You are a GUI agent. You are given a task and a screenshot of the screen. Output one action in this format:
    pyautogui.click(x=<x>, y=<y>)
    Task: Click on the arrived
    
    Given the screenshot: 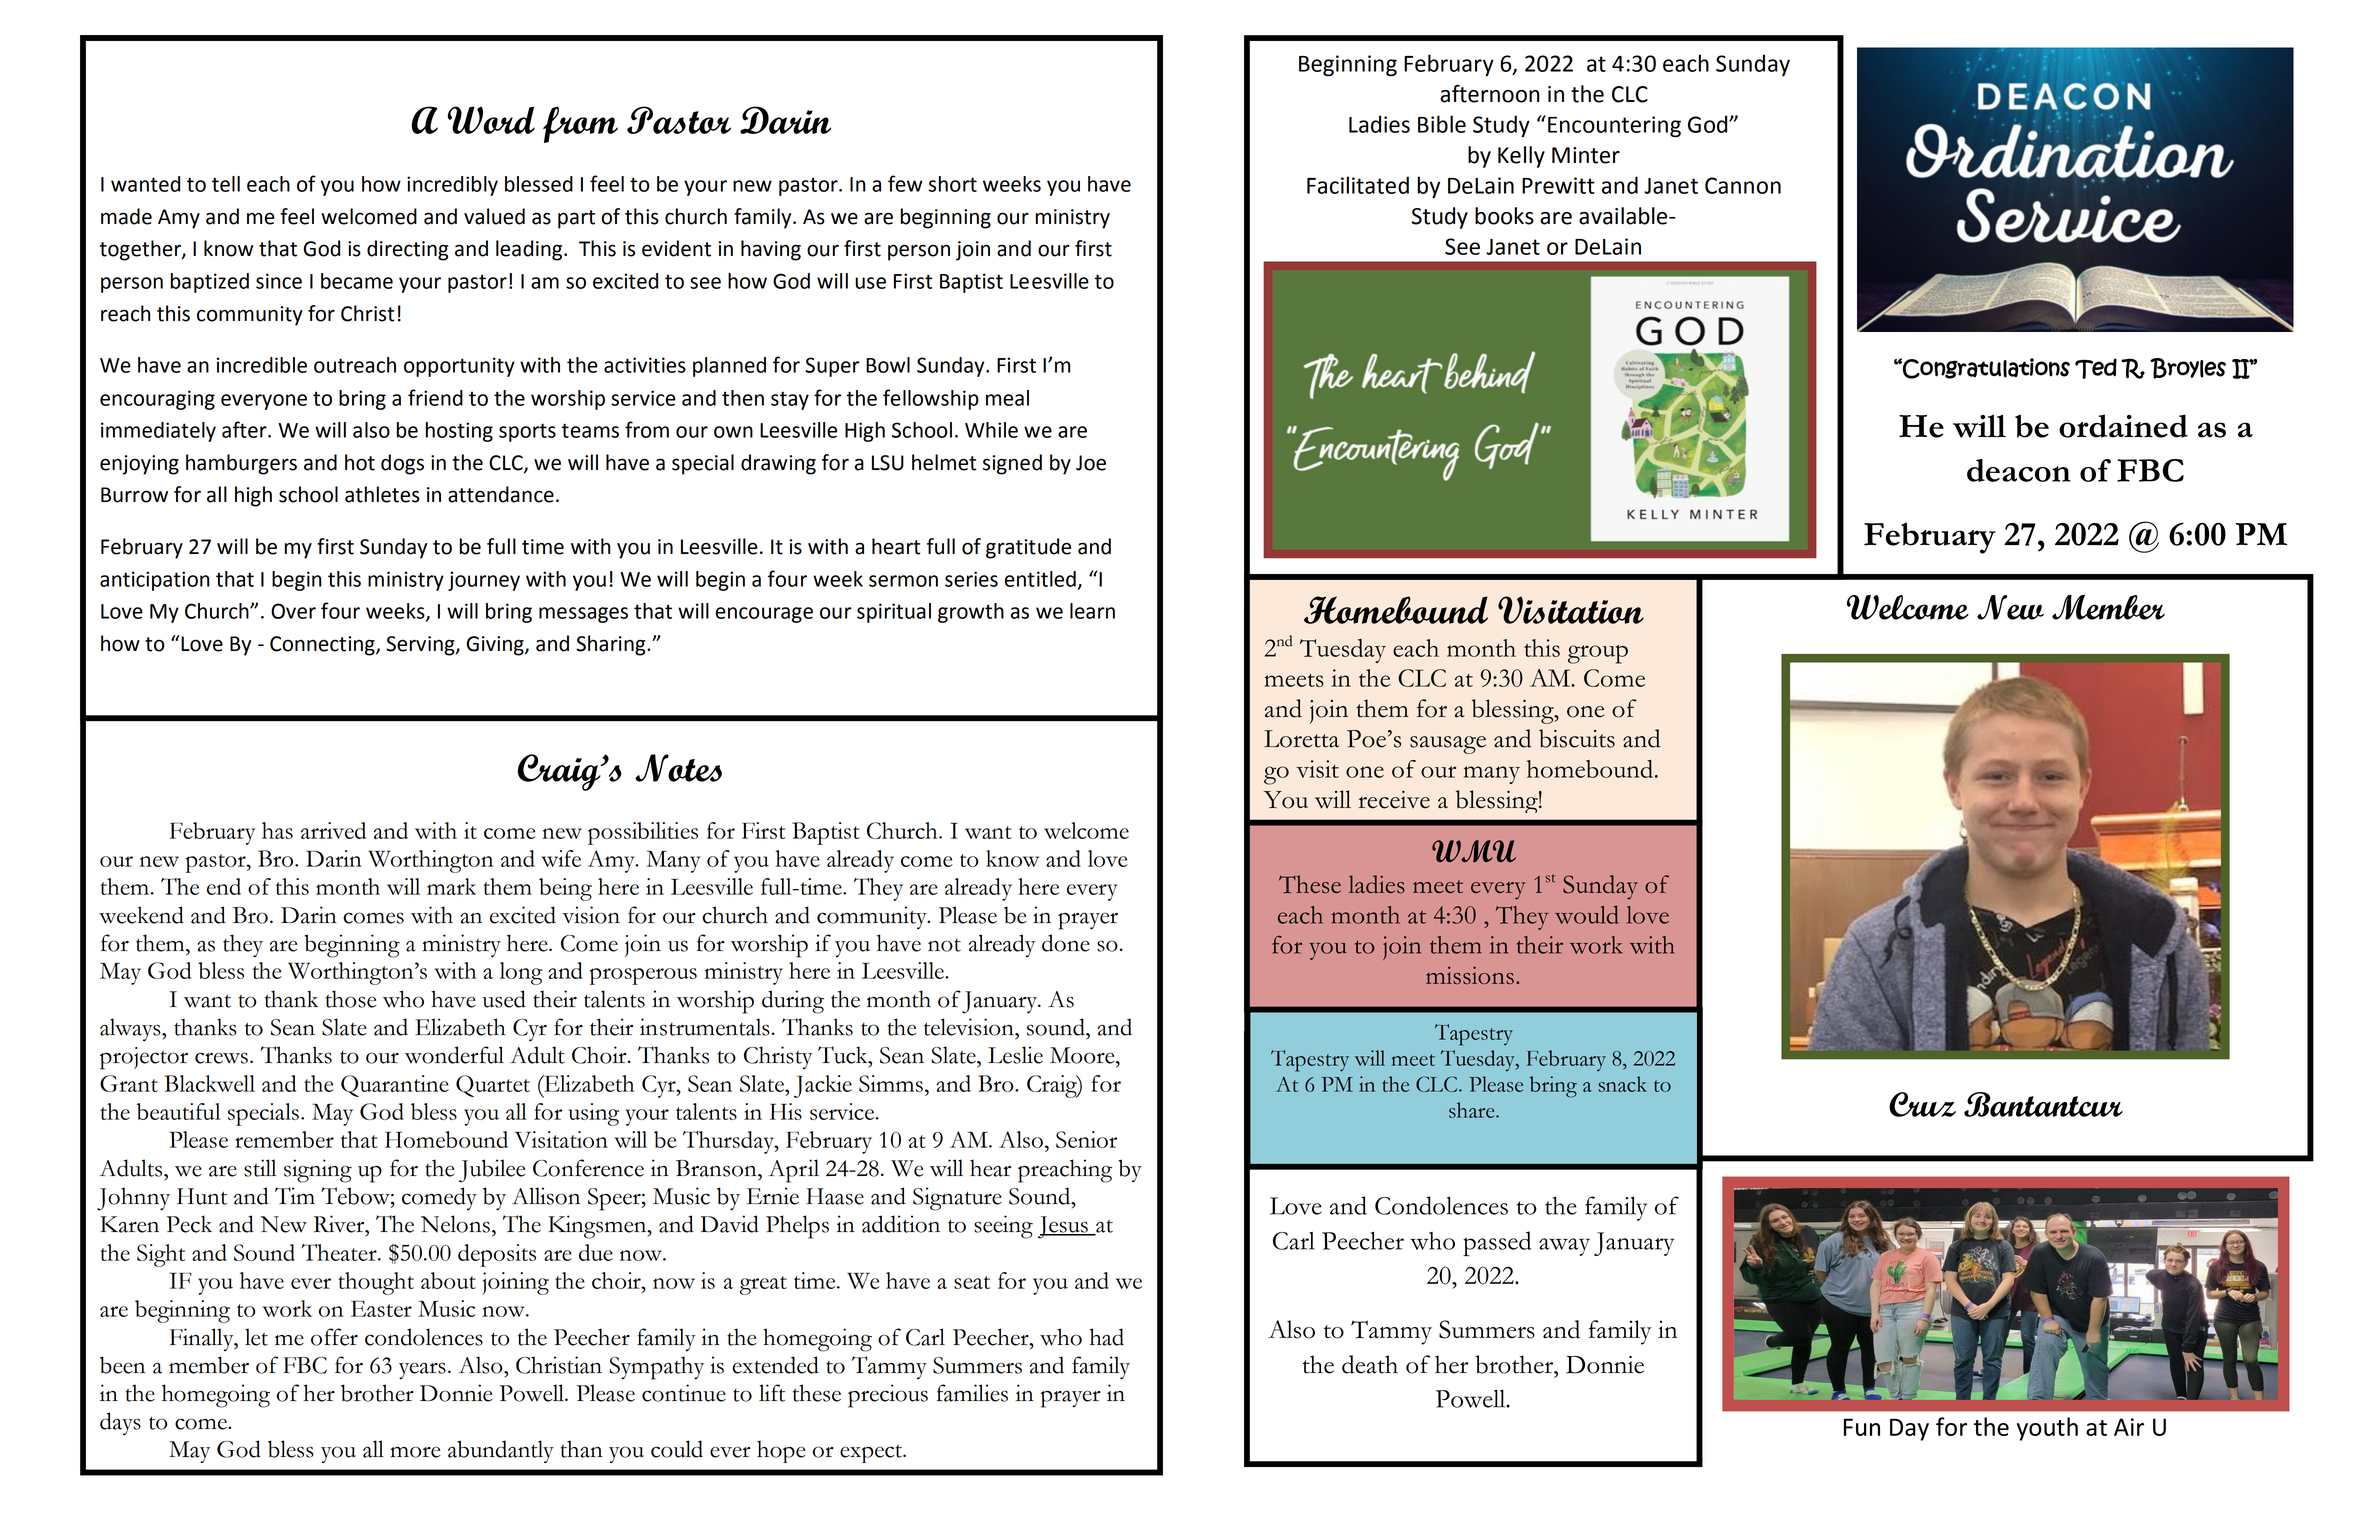 What is the action you would take?
    pyautogui.click(x=333, y=830)
